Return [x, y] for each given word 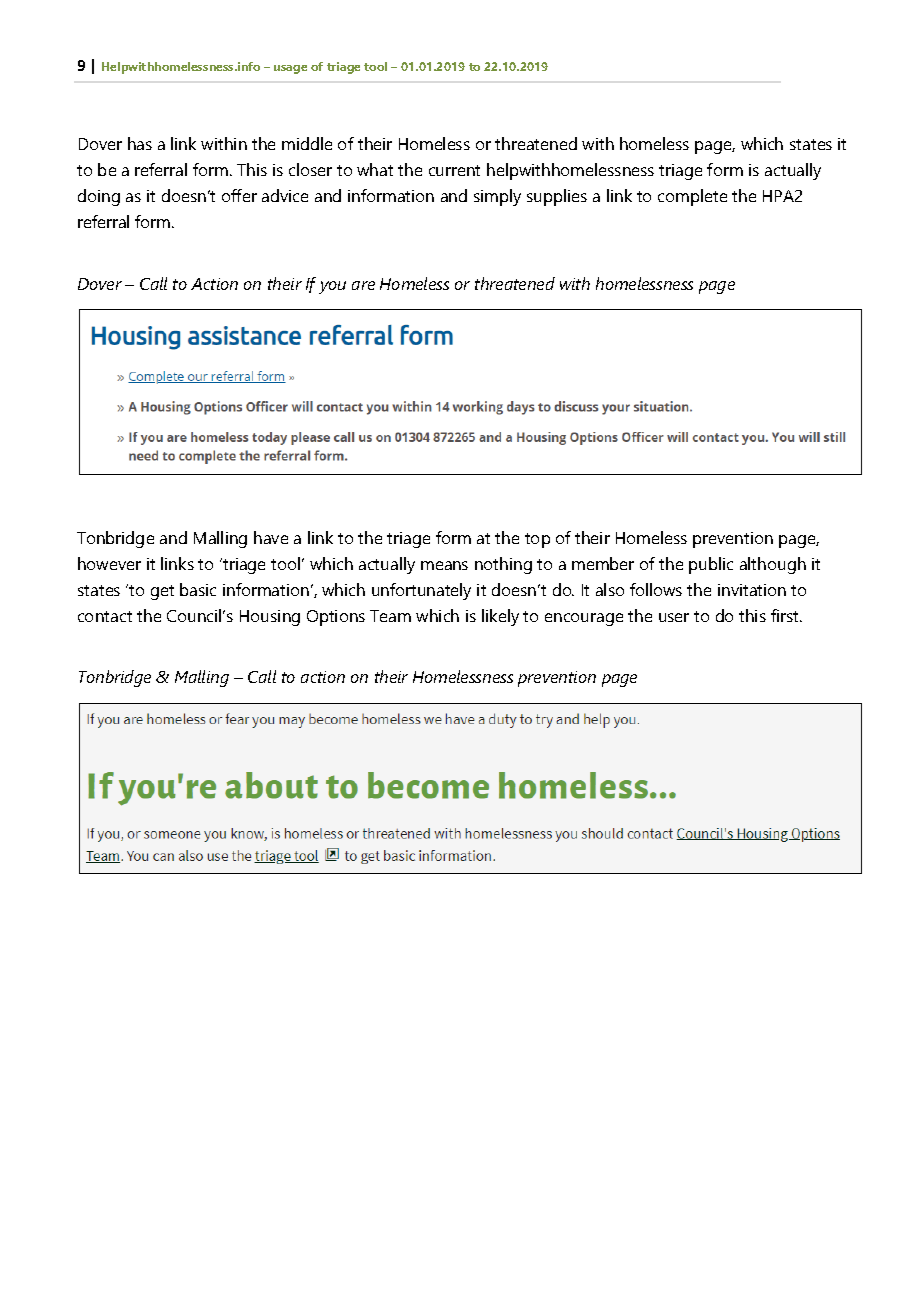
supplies [557, 197]
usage [290, 69]
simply [497, 197]
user [674, 617]
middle [307, 143]
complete [692, 197]
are [363, 285]
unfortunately [421, 591]
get [162, 592]
